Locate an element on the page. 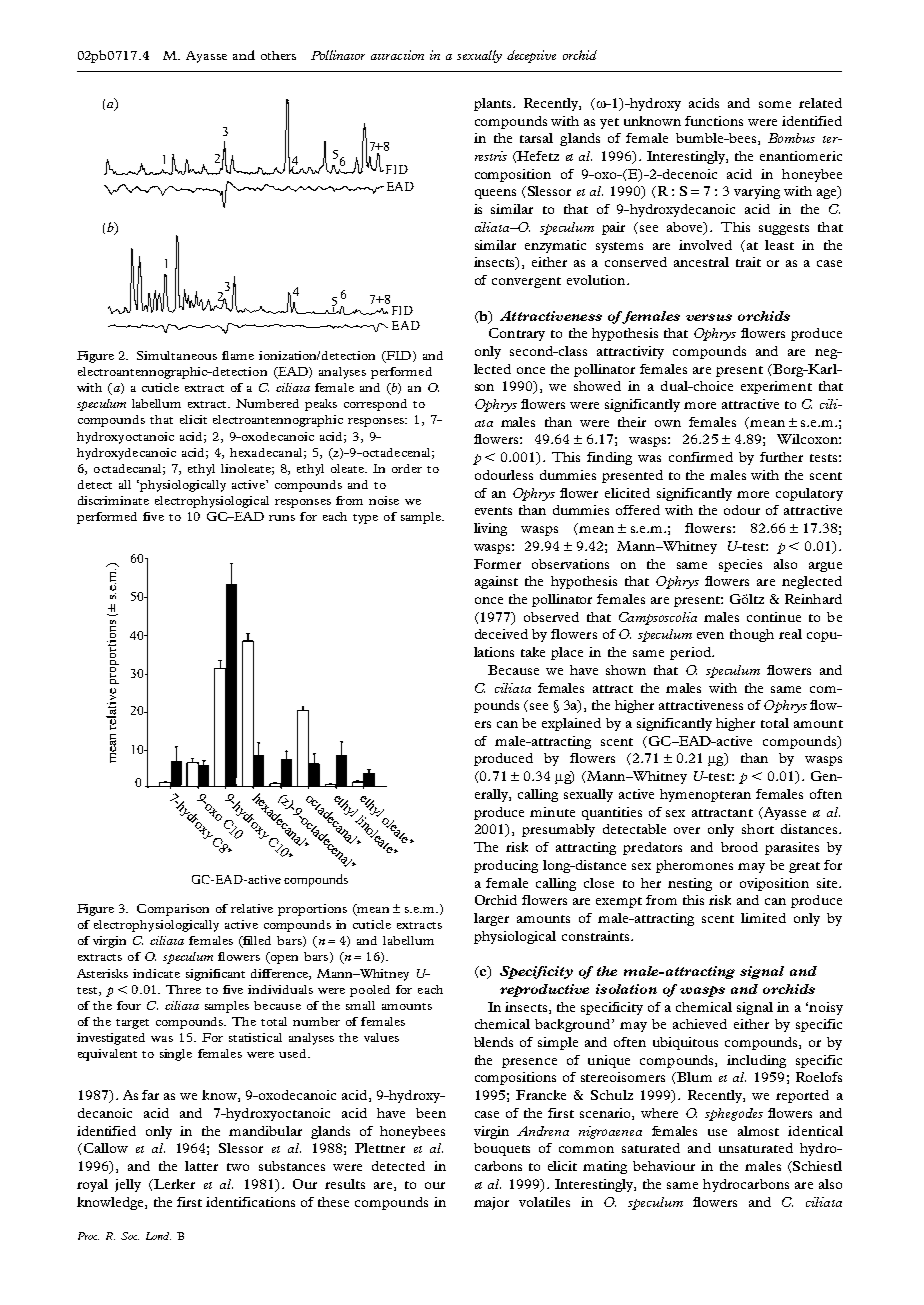 This image has width=924, height=1305. functions is located at coordinates (714, 121).
